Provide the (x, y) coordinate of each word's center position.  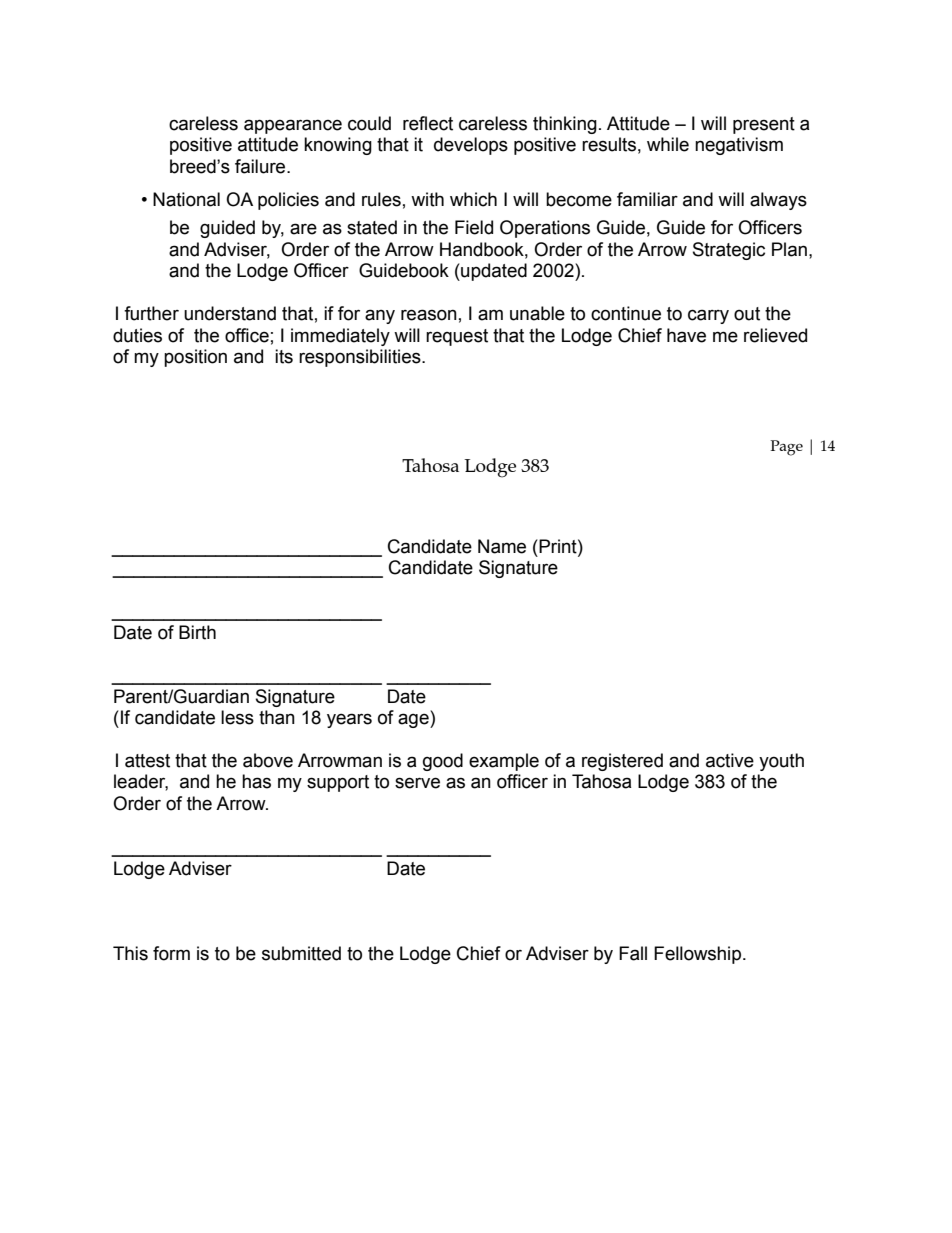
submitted (301, 953)
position (195, 358)
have (686, 335)
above (268, 760)
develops (471, 146)
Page (786, 448)
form (171, 953)
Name (502, 546)
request (457, 337)
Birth (197, 632)
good (443, 762)
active (730, 760)
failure (261, 166)
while (668, 144)
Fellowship (697, 955)
